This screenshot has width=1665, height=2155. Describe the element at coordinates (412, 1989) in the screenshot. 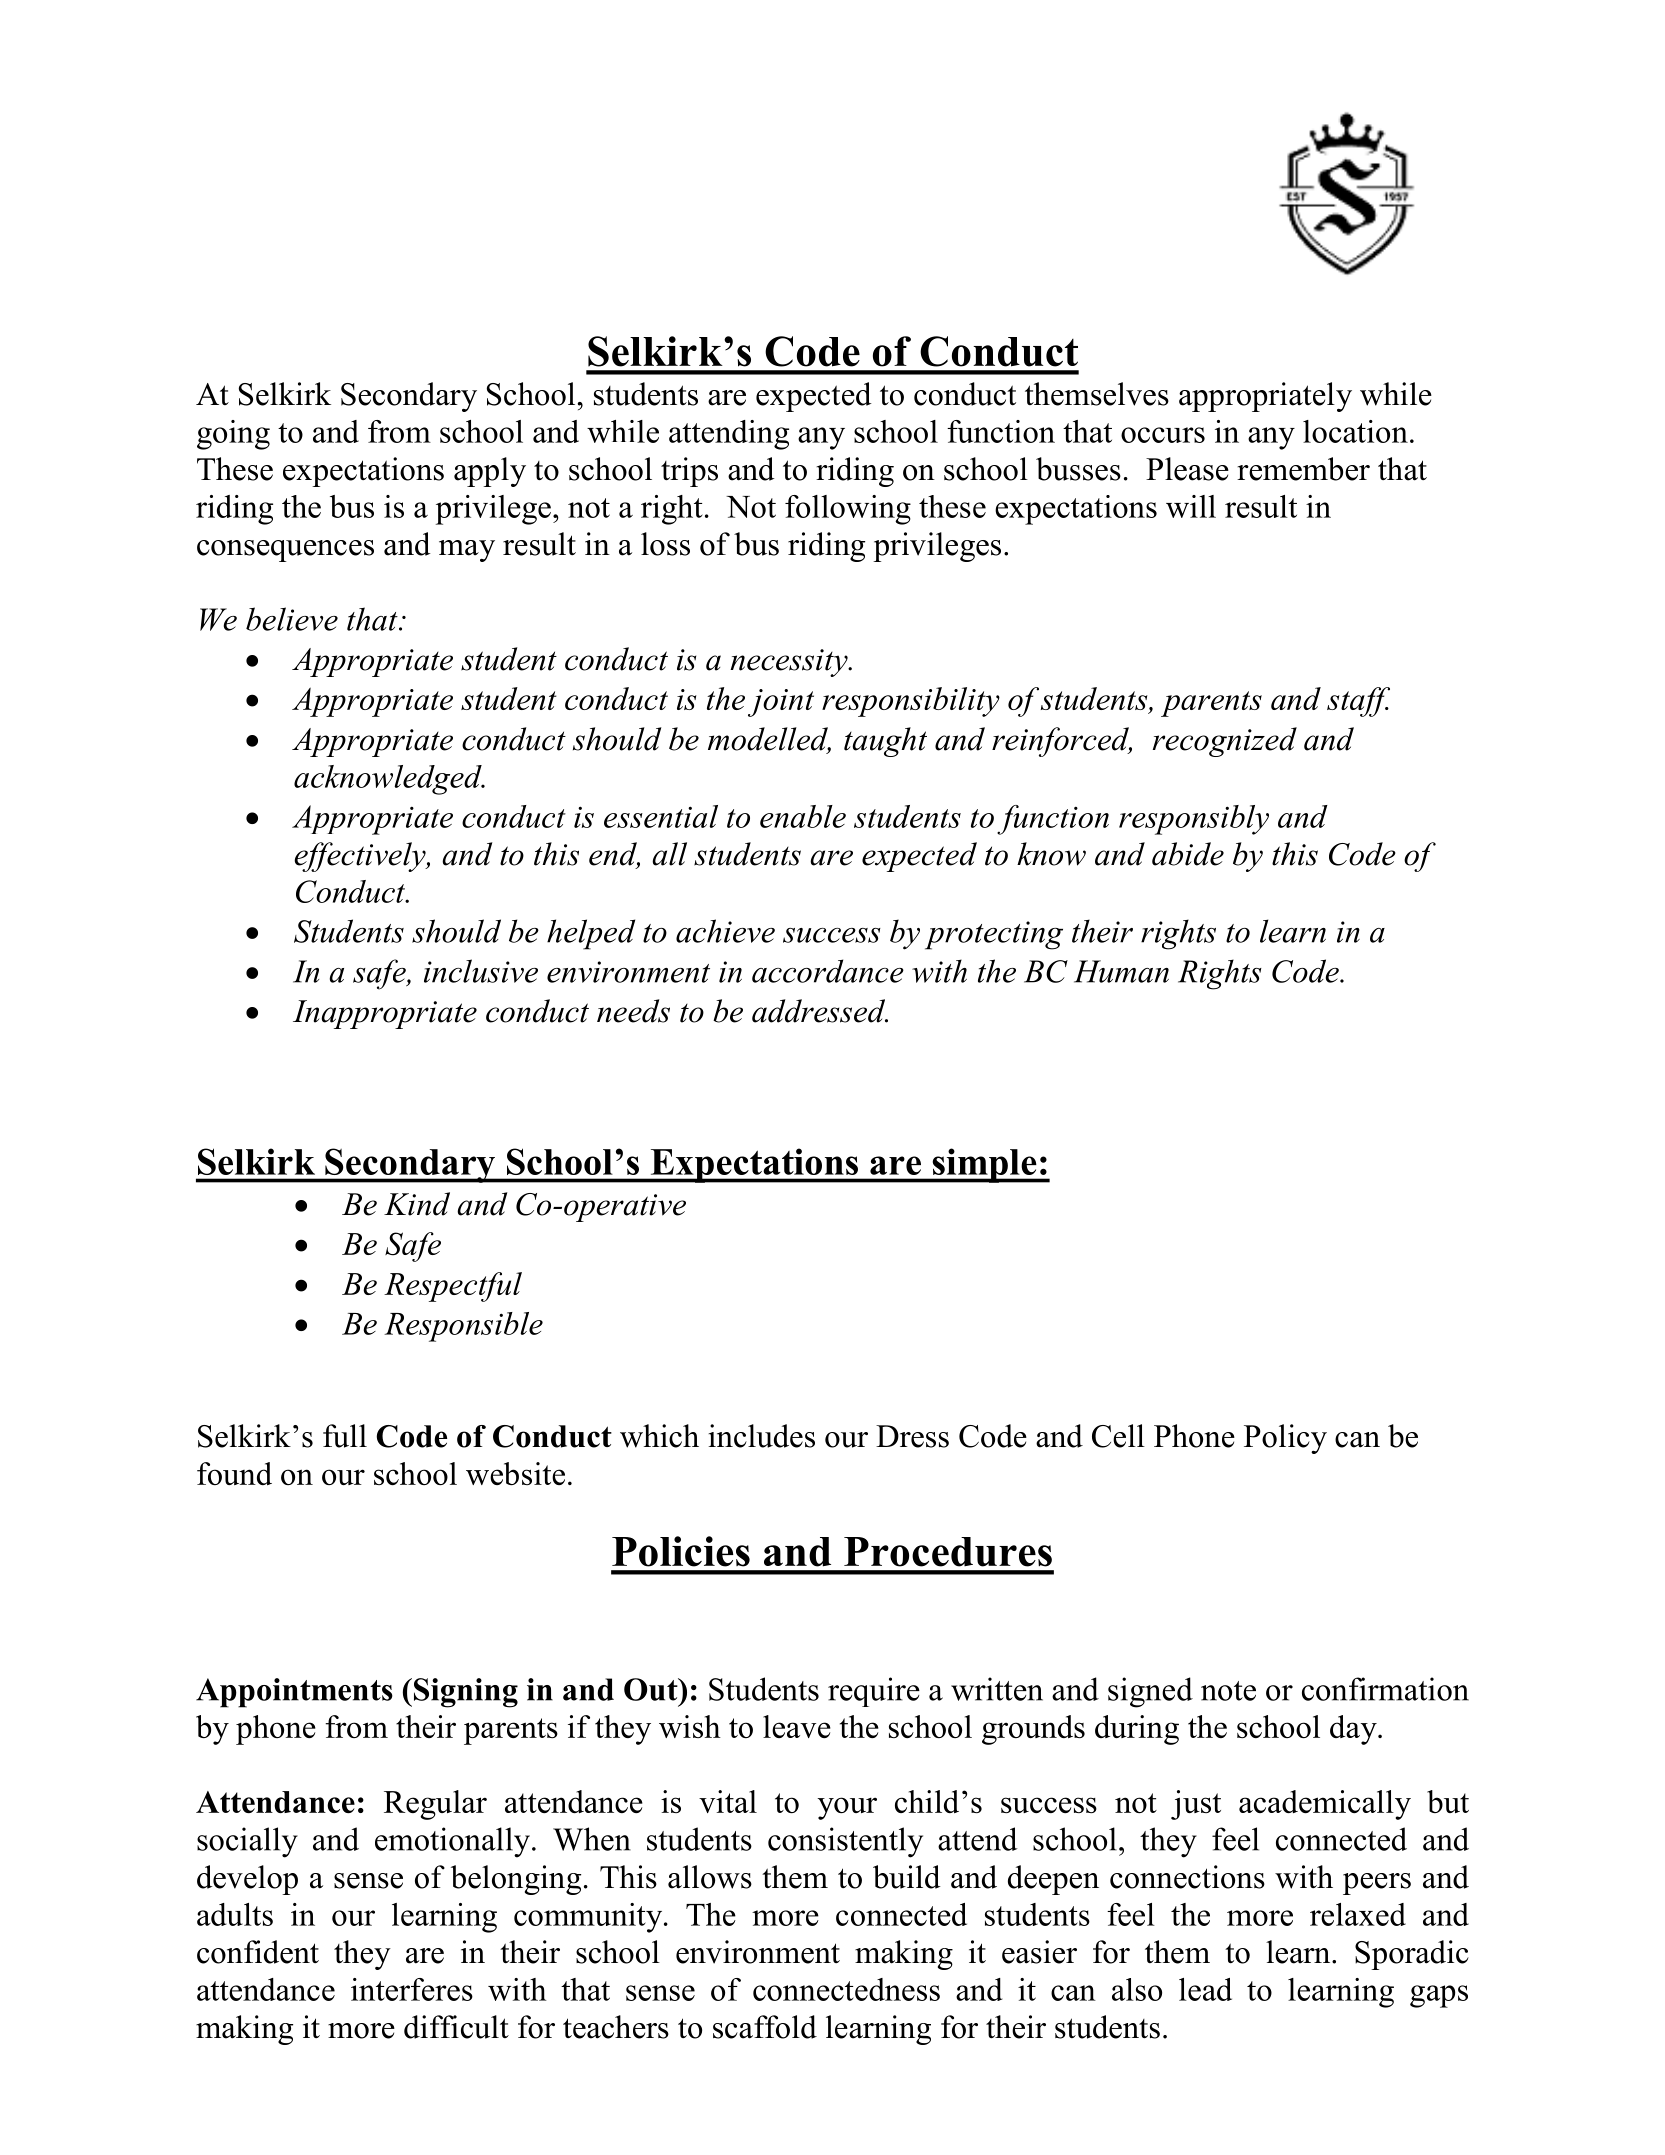

I see `interferes` at that location.
